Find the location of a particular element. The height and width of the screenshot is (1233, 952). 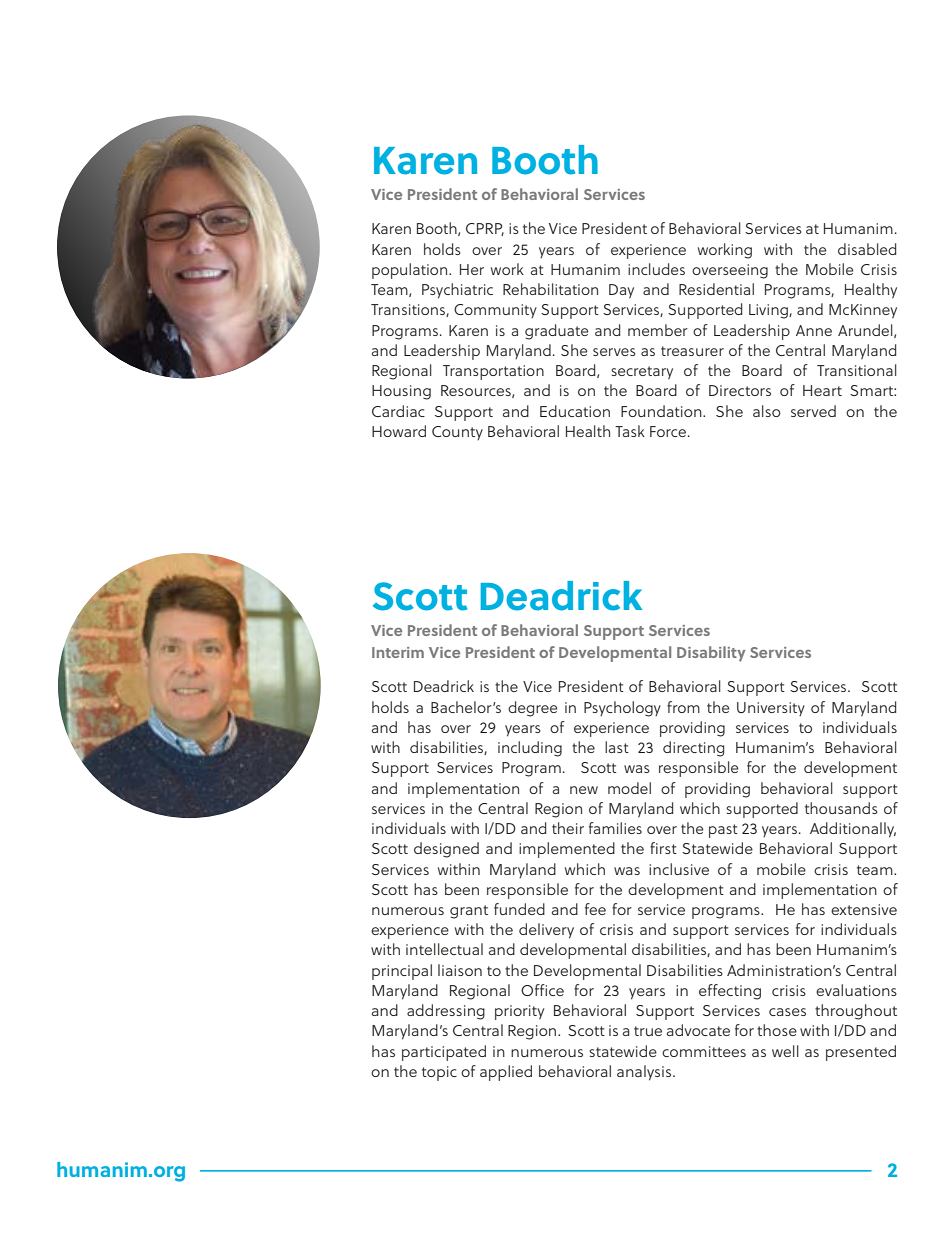

Living is located at coordinates (769, 311).
